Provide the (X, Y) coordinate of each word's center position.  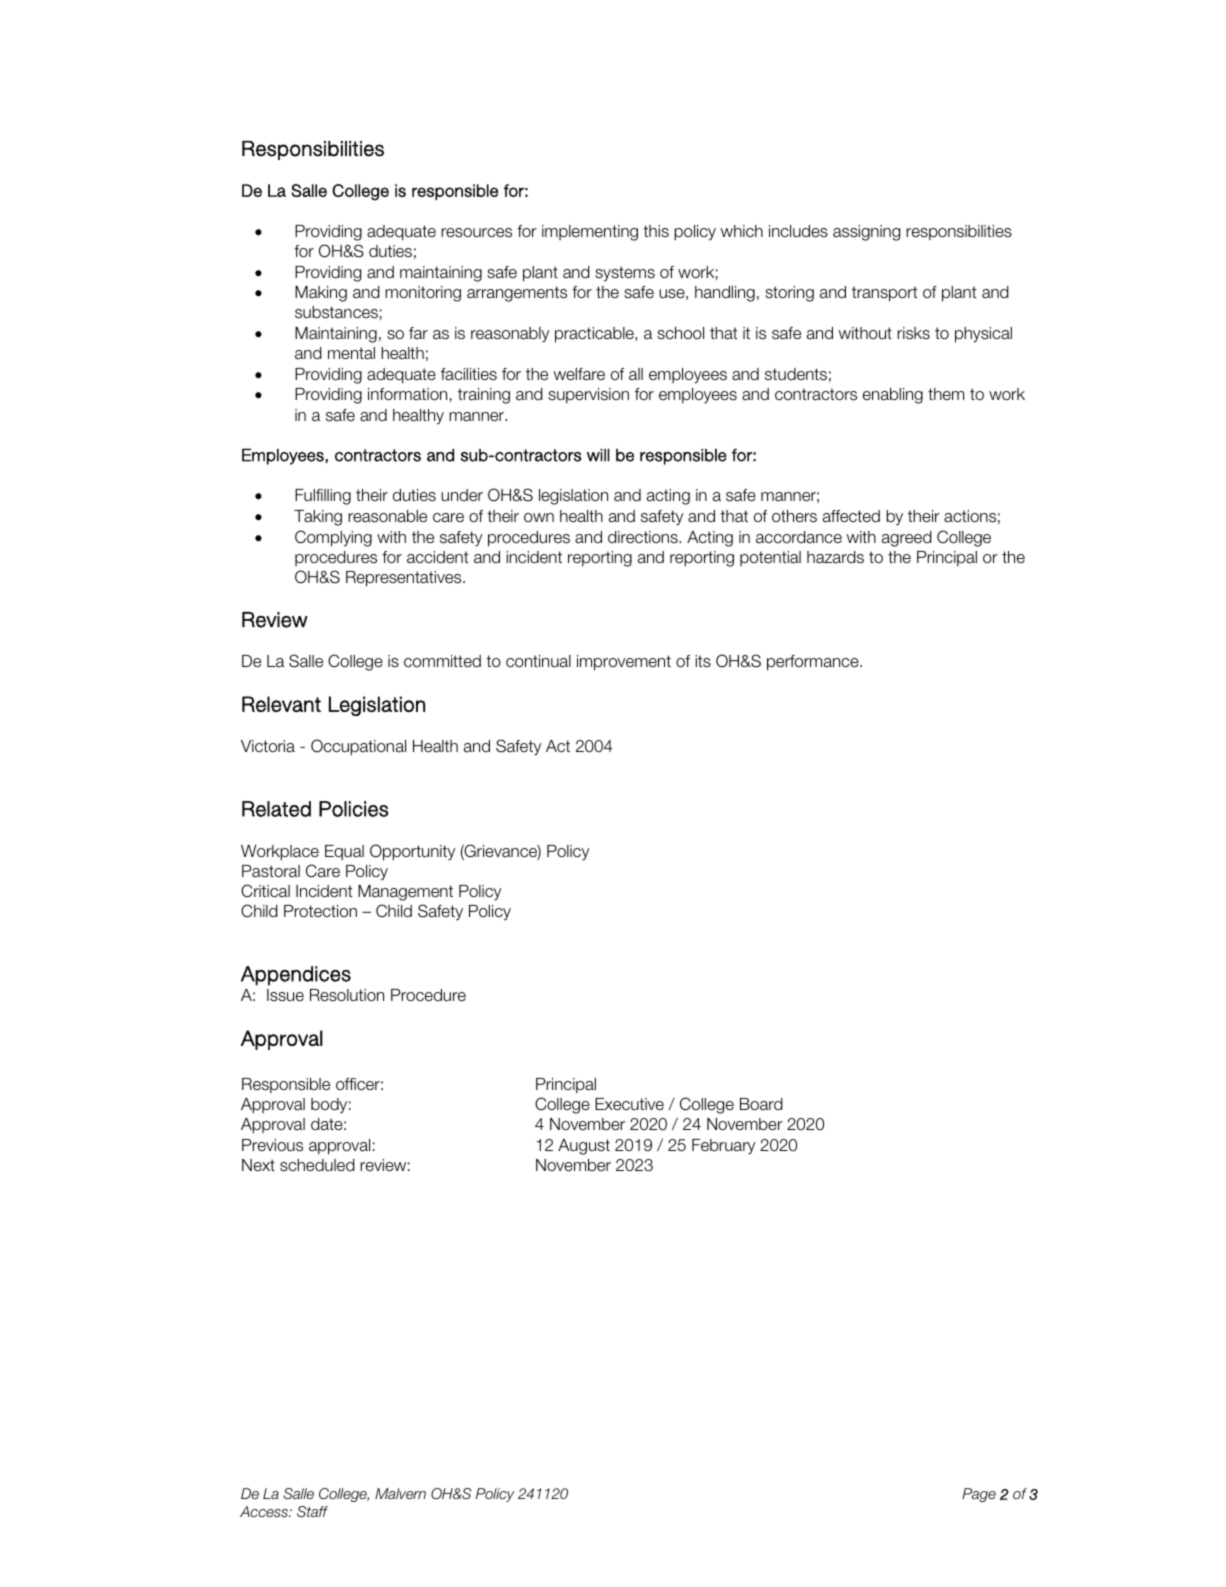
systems (625, 274)
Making (321, 294)
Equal (344, 852)
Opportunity (412, 852)
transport (885, 294)
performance (814, 663)
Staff (312, 1511)
